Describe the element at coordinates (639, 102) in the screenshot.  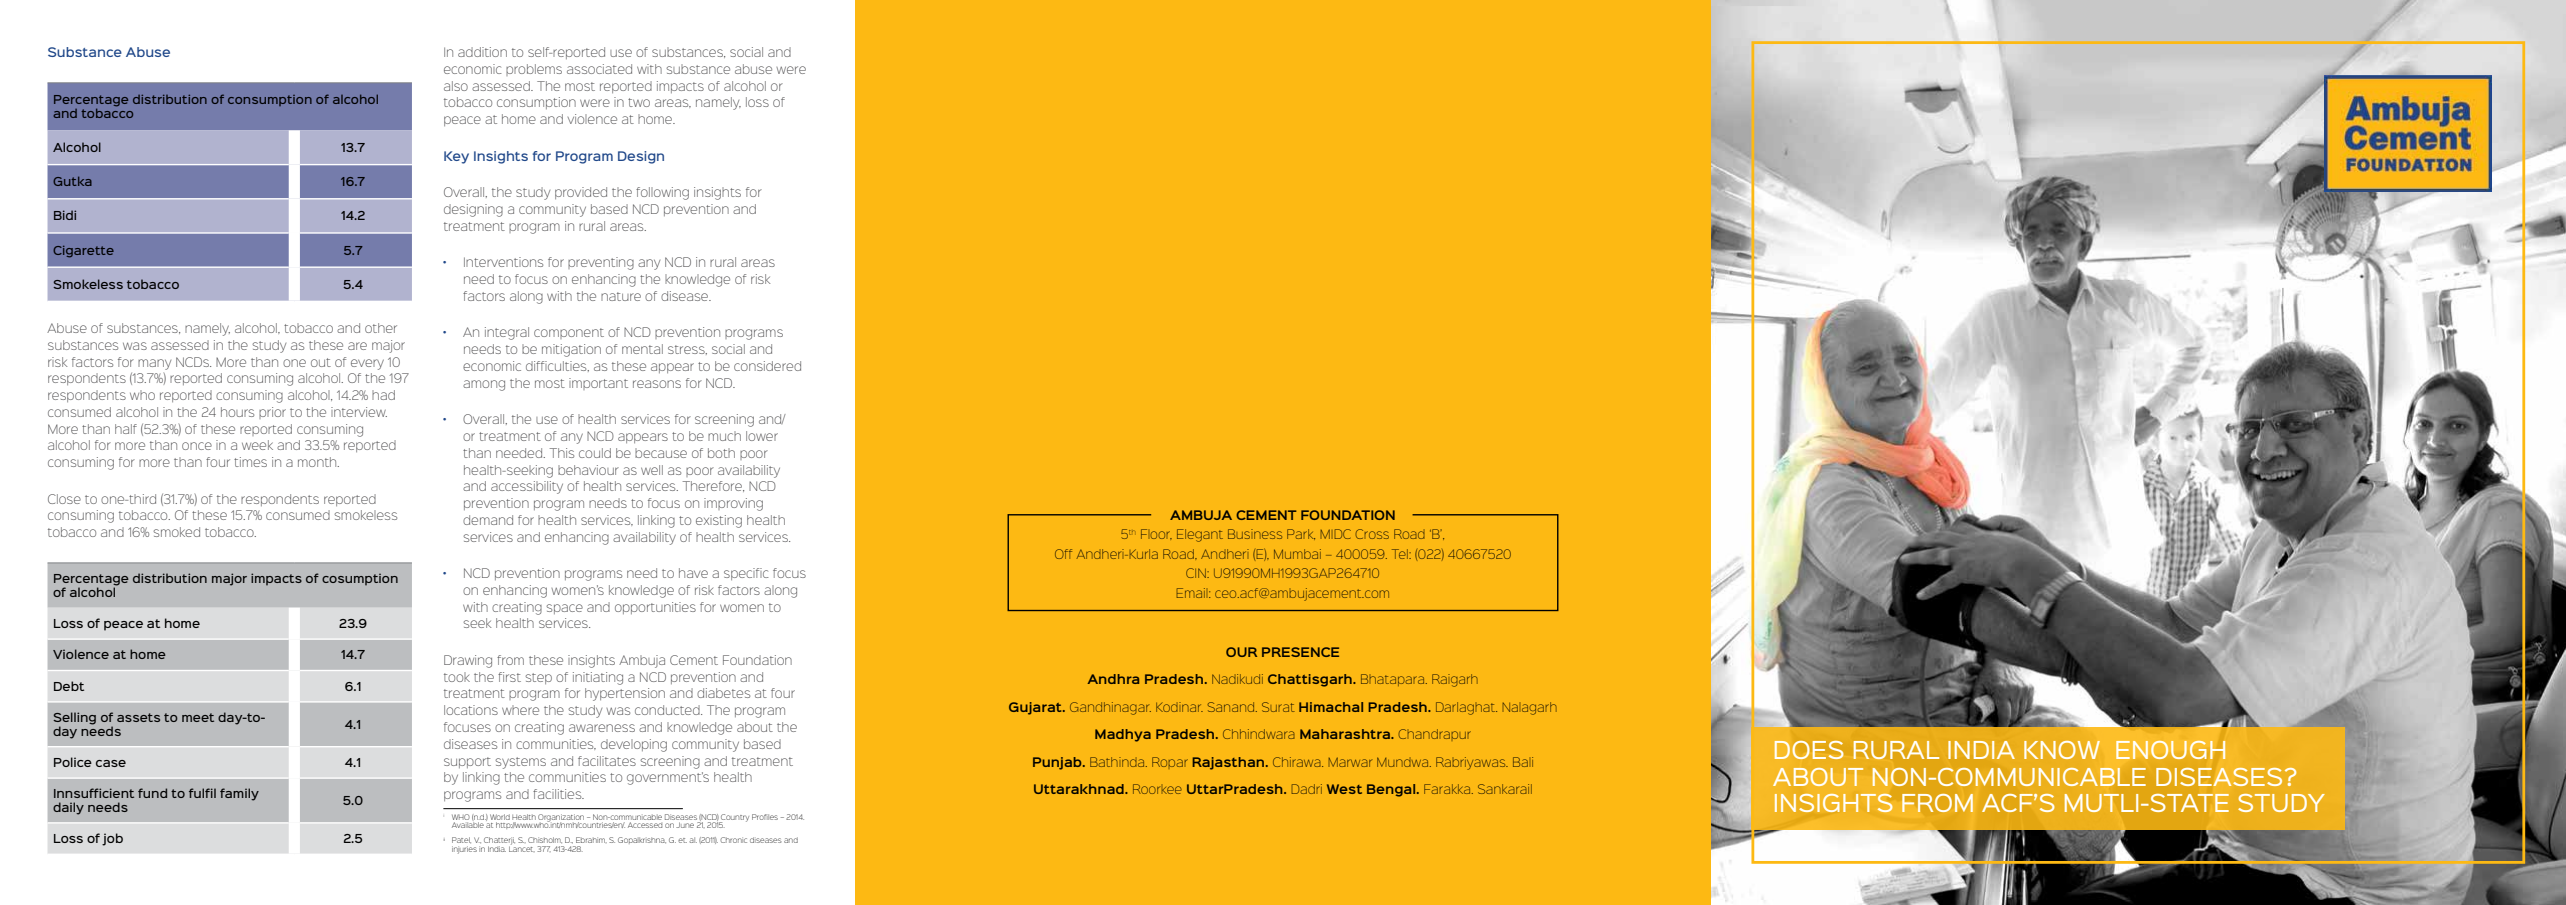
I see `two` at that location.
